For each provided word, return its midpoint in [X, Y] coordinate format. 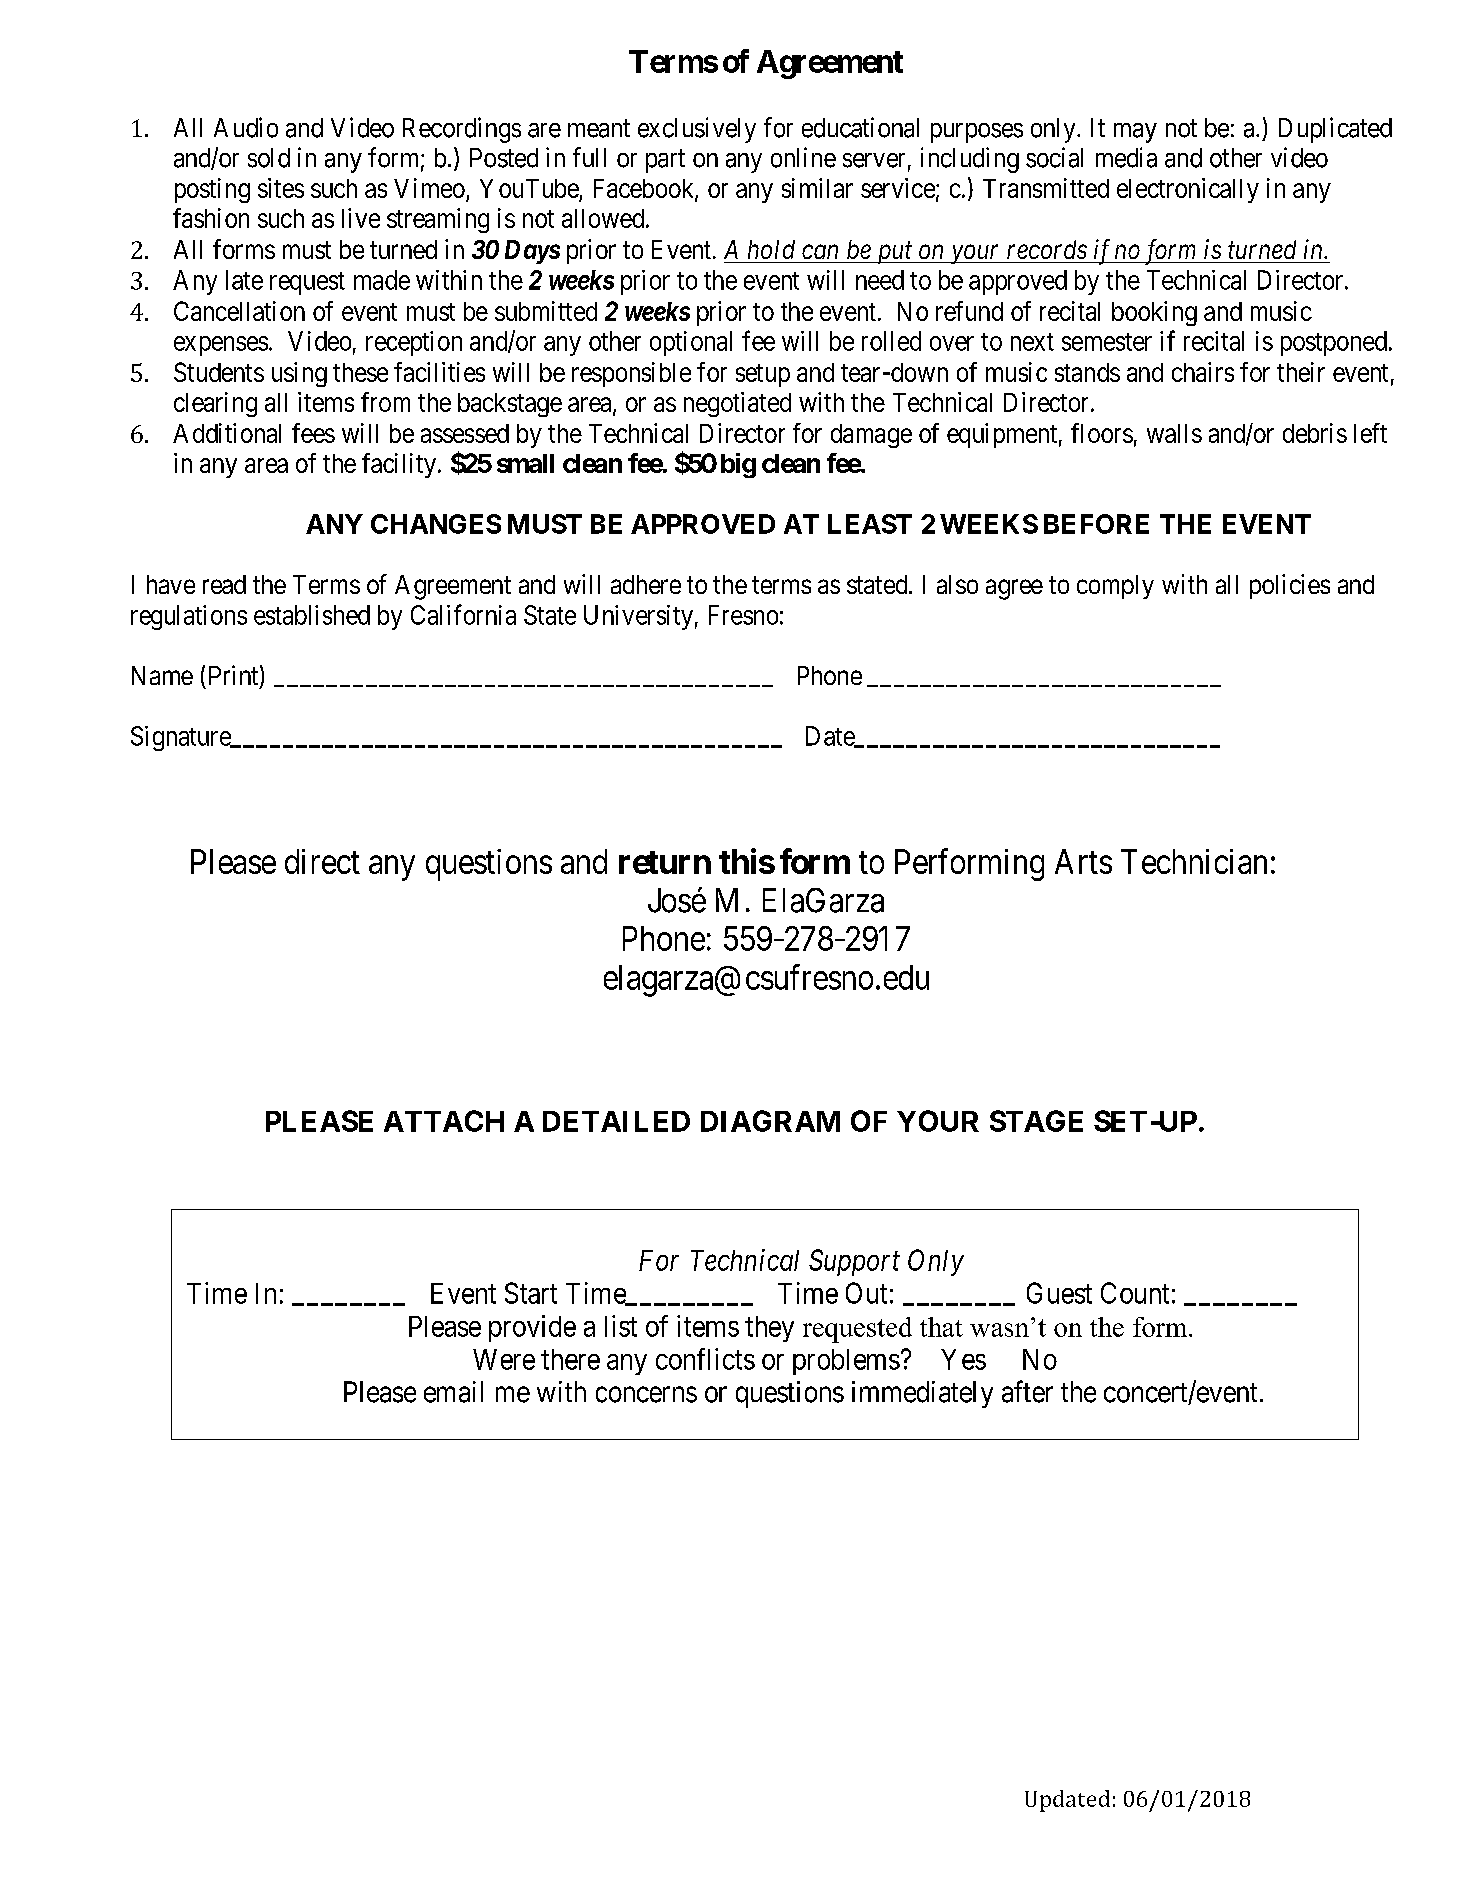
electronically [1188, 190]
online [803, 157]
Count [1135, 1293]
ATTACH [444, 1121]
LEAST [870, 524]
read [224, 584]
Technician [1194, 861]
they [769, 1329]
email [453, 1392]
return [665, 862]
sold [269, 158]
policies [1290, 586]
